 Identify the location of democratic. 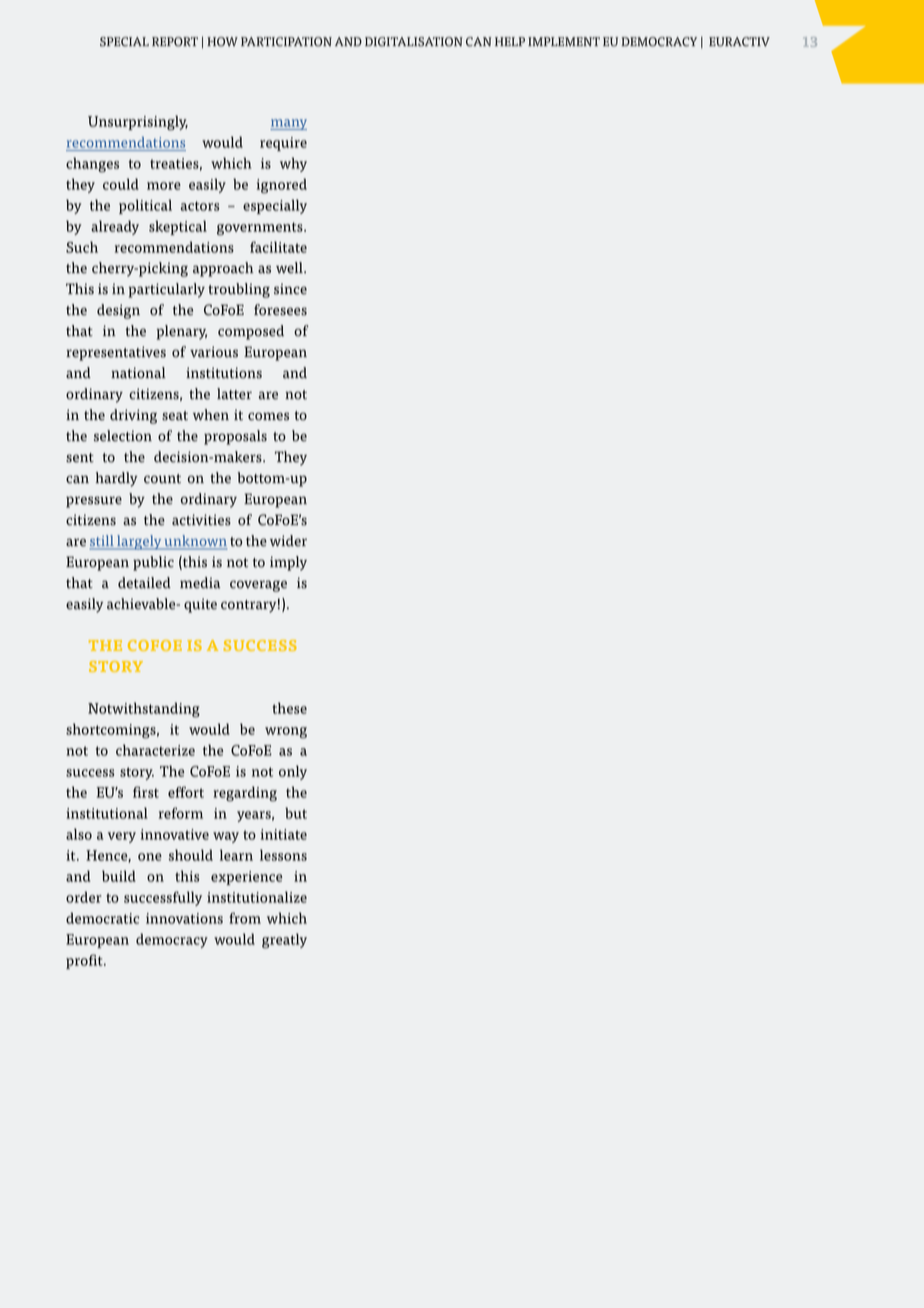
(102, 918).
